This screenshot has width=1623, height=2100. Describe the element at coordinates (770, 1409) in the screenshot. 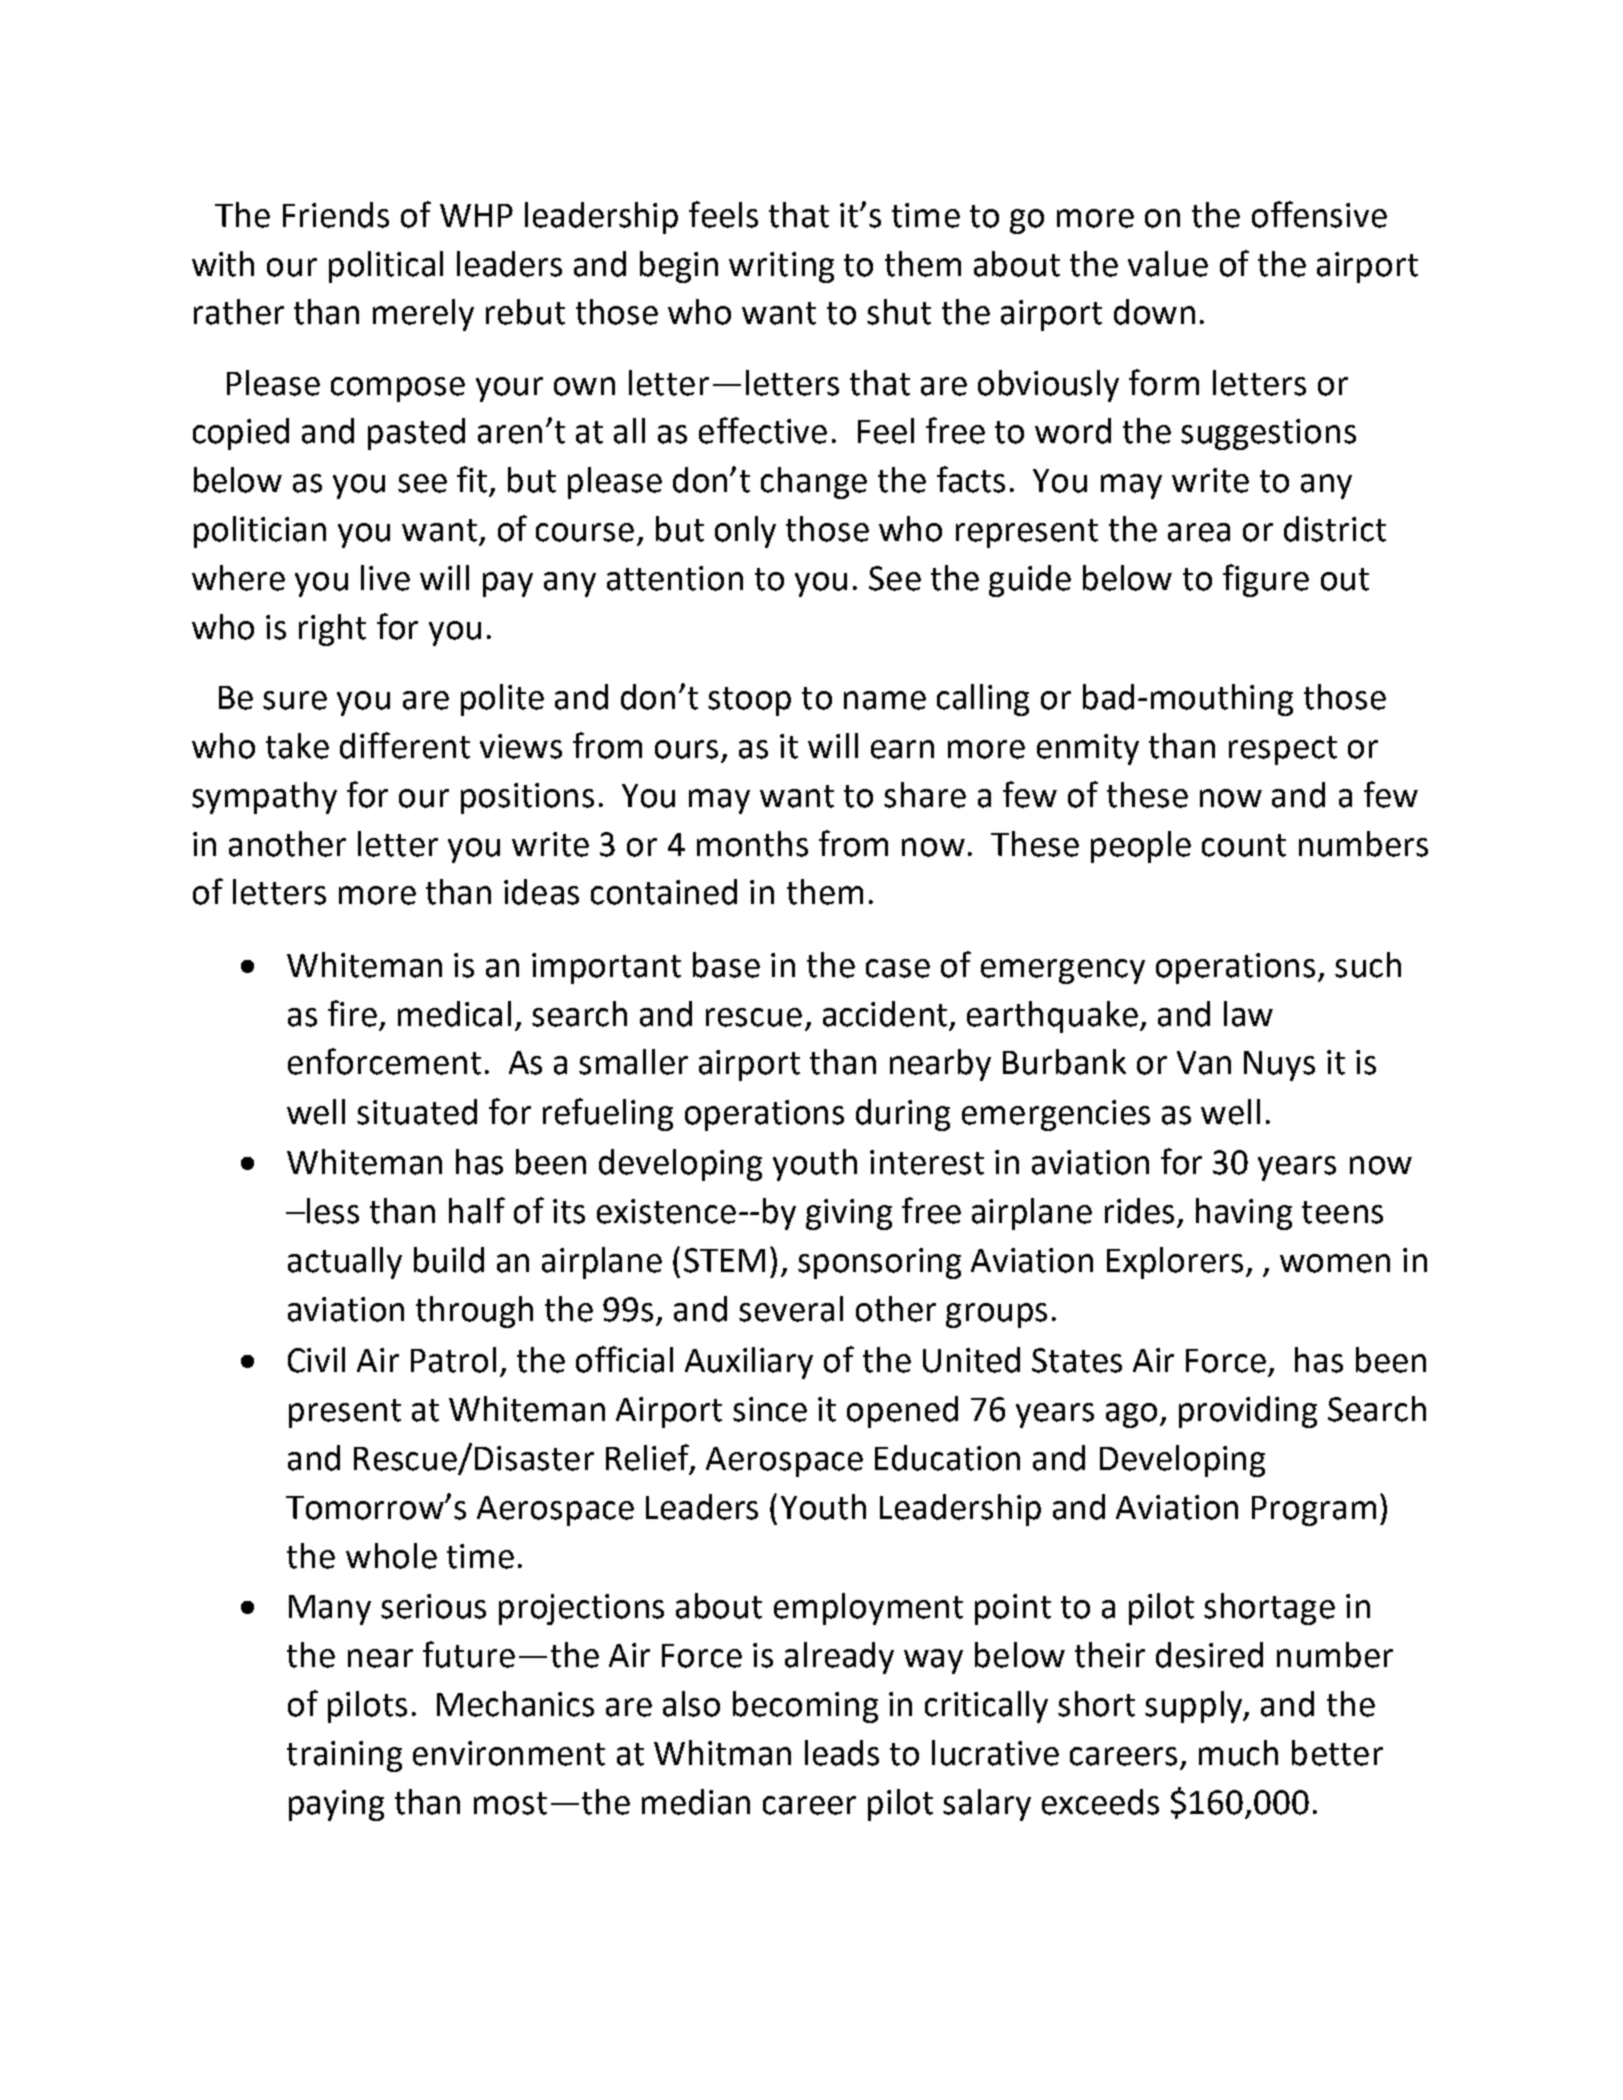

I see `since` at that location.
